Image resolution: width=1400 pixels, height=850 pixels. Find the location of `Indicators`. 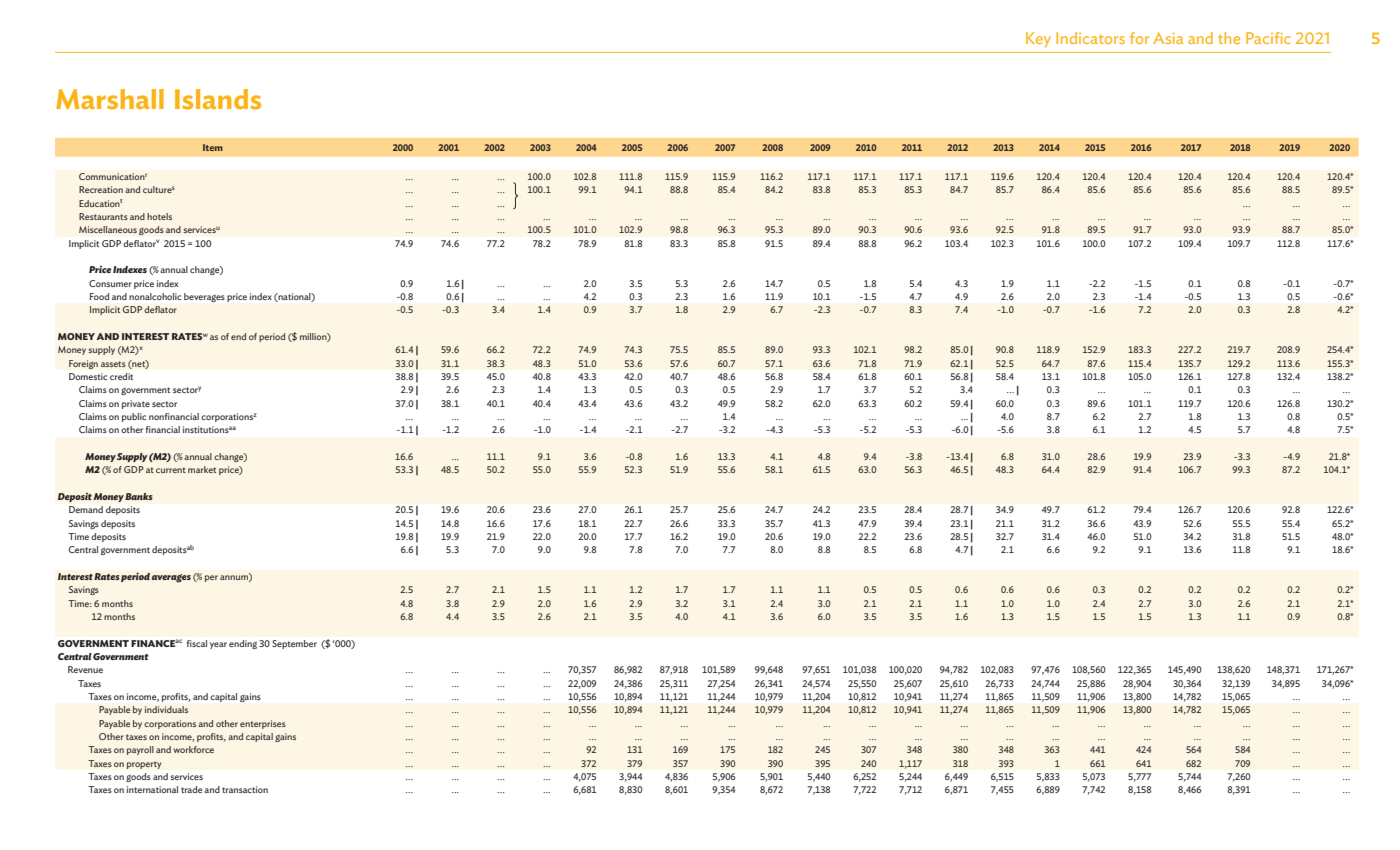

Indicators is located at coordinates (1090, 38).
